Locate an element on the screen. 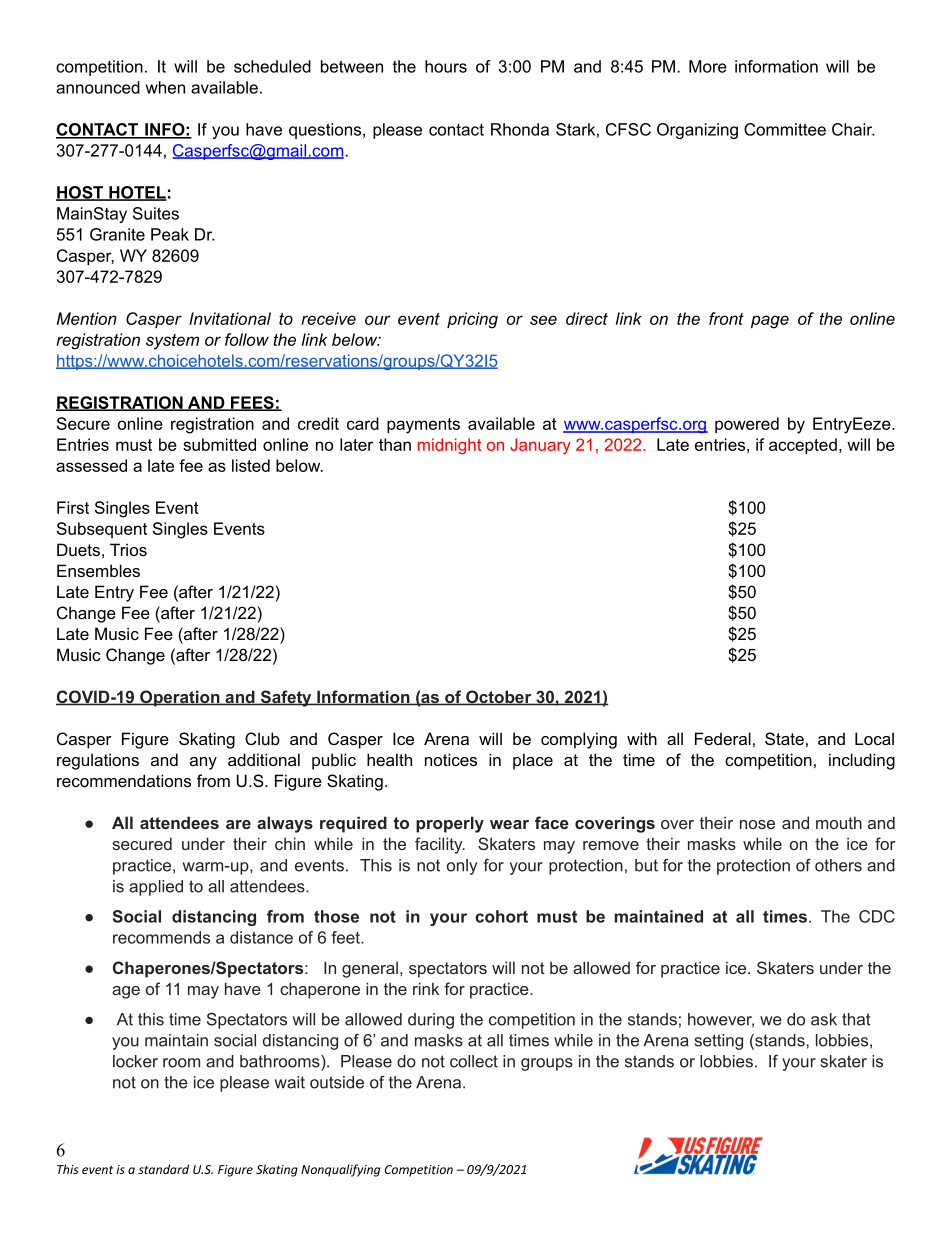 The width and height of the screenshot is (952, 1233). hours is located at coordinates (446, 66).
